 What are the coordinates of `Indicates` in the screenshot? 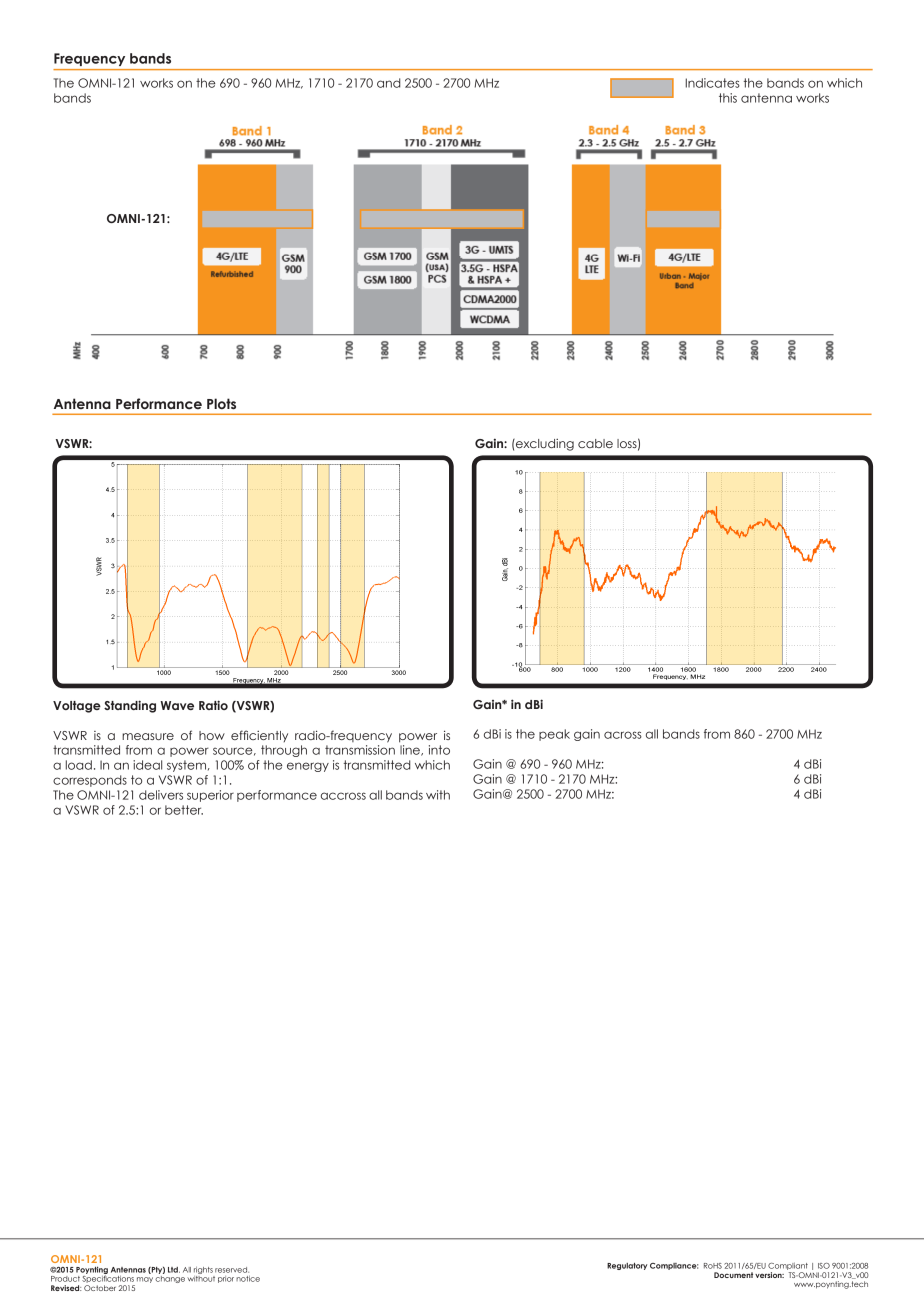 It's located at (712, 83).
